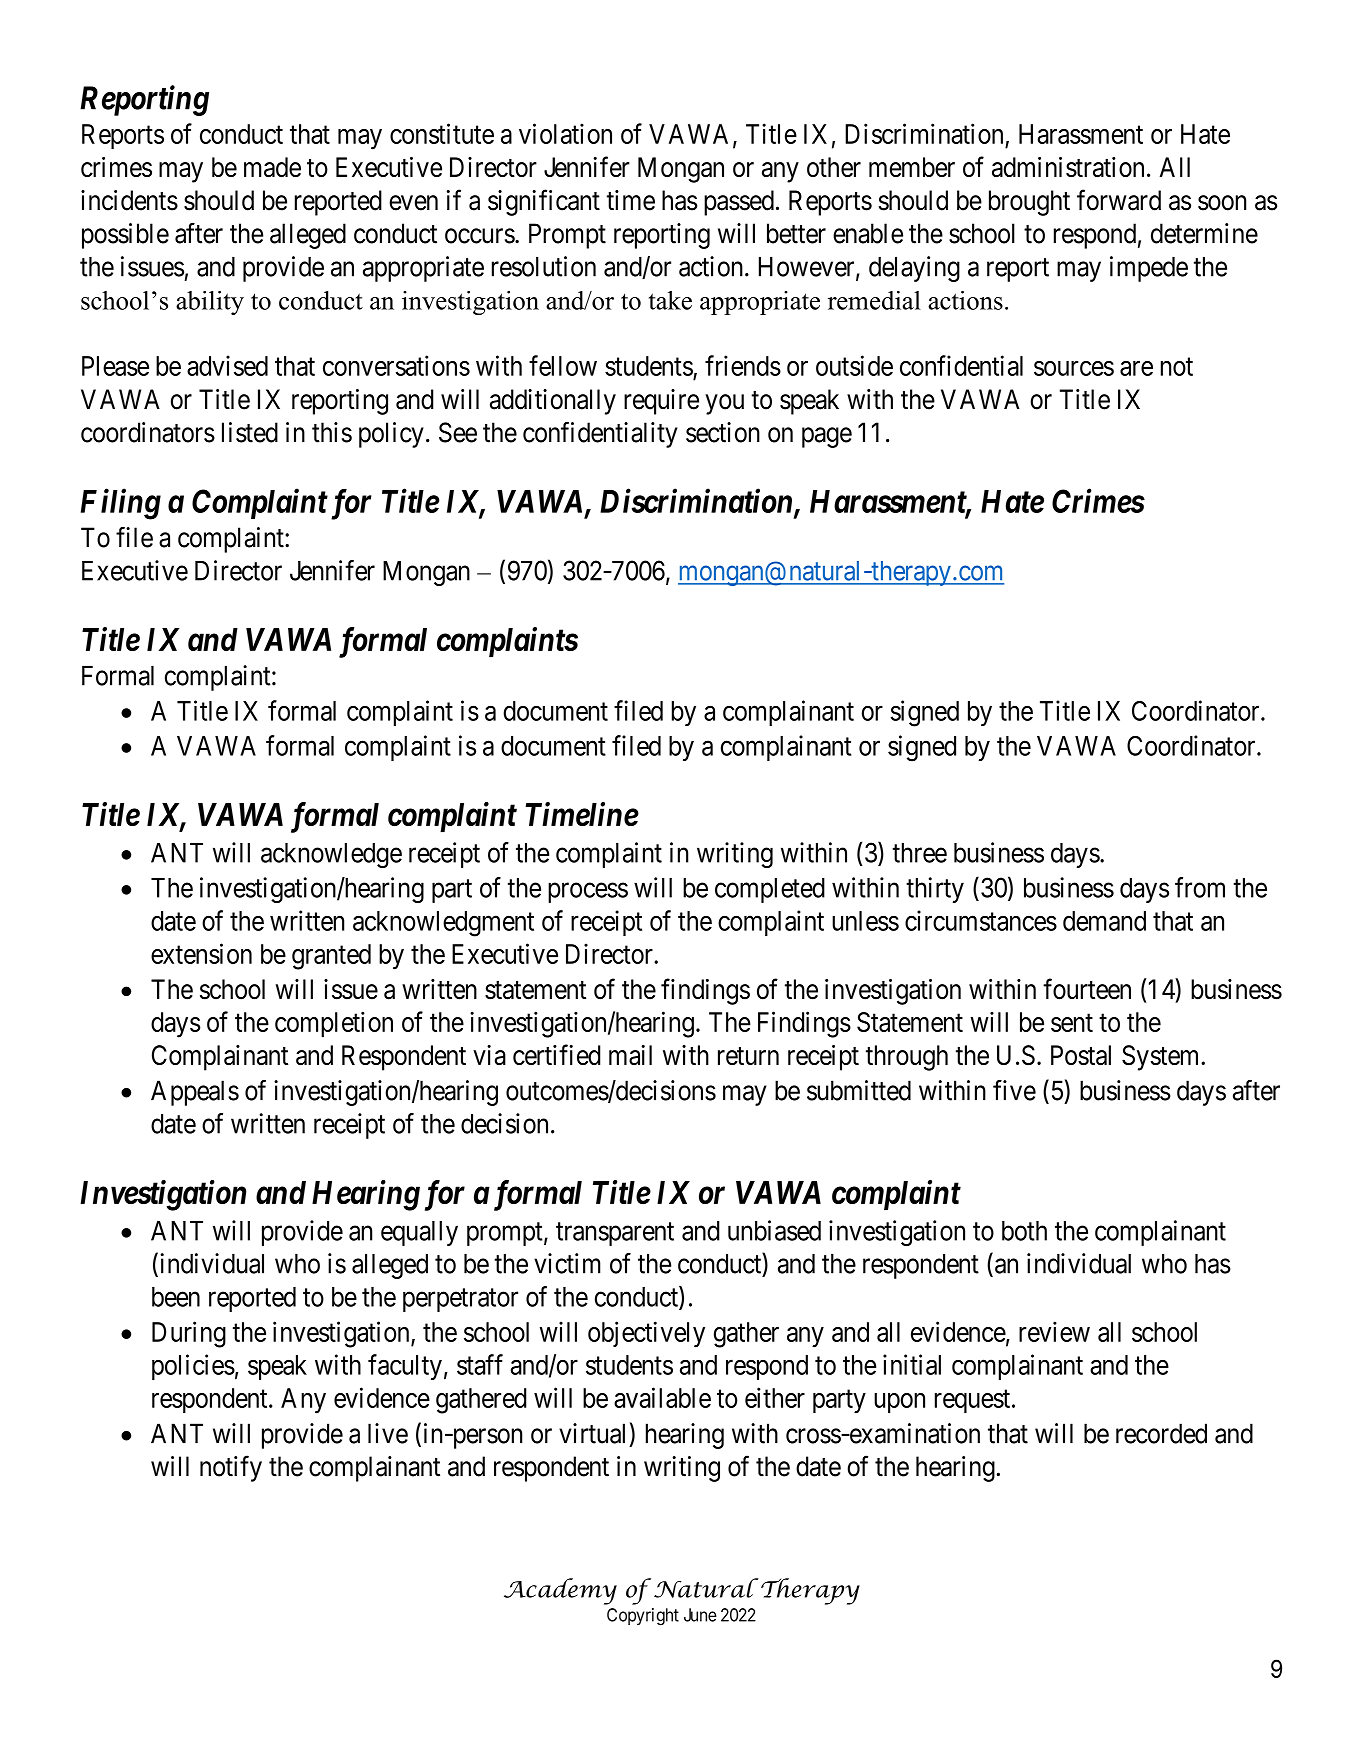 Image resolution: width=1362 pixels, height=1763 pixels. I want to click on completed, so click(770, 890).
